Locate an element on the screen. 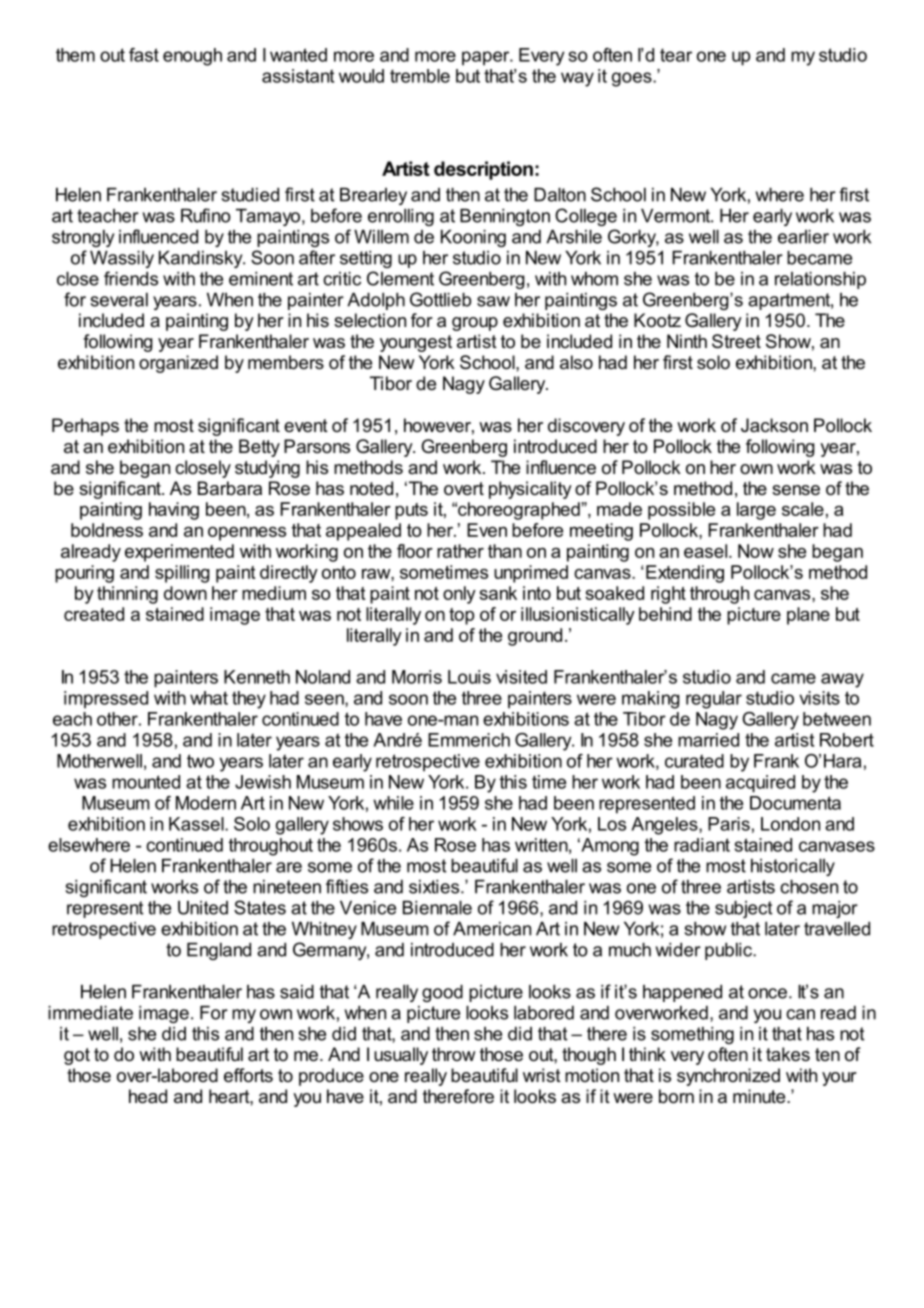 This screenshot has width=924, height=1308. Street is located at coordinates (736, 341).
